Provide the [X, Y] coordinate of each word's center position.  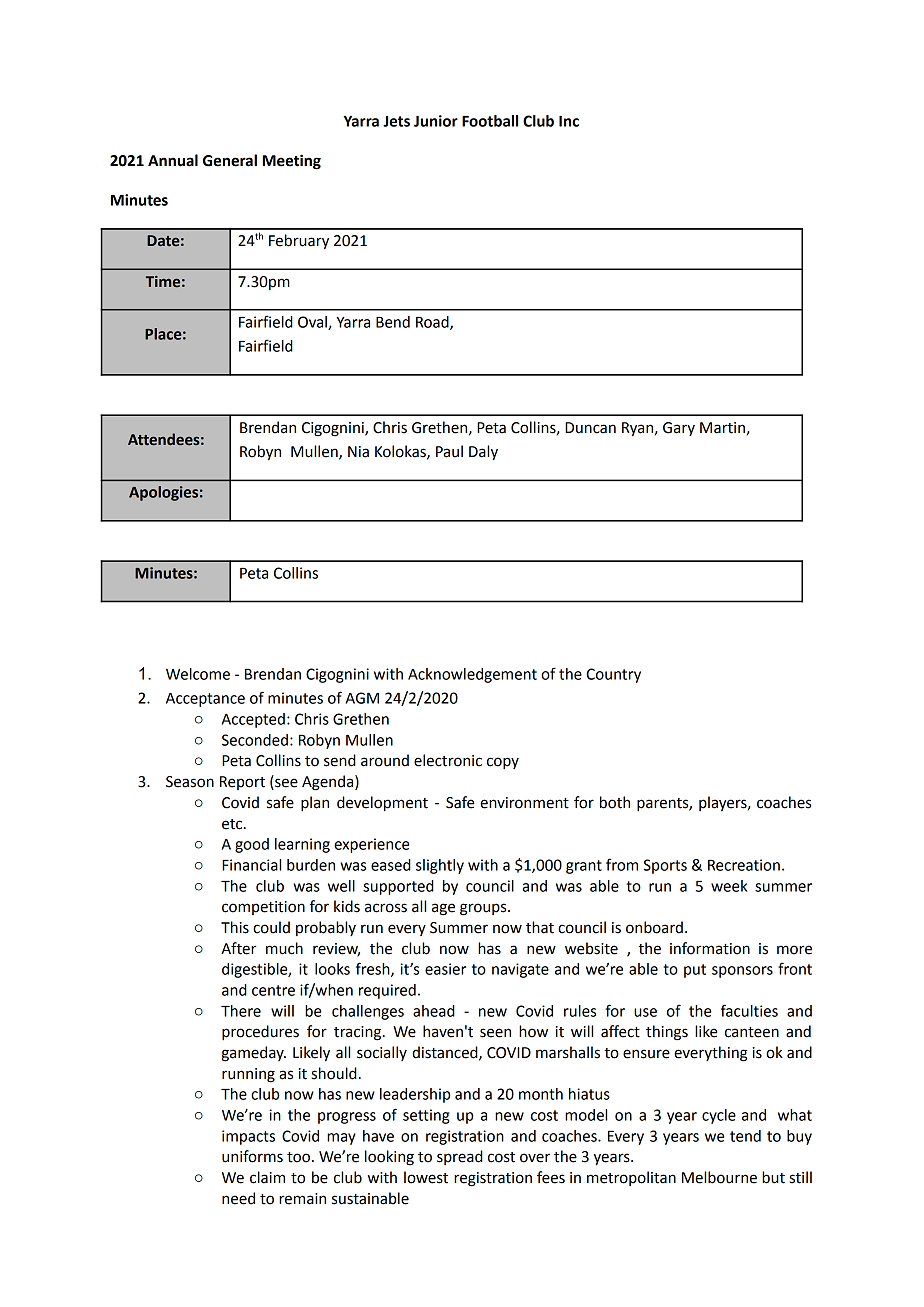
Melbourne [719, 1177]
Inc [569, 121]
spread [460, 1157]
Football [490, 121]
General [230, 160]
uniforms [252, 1156]
